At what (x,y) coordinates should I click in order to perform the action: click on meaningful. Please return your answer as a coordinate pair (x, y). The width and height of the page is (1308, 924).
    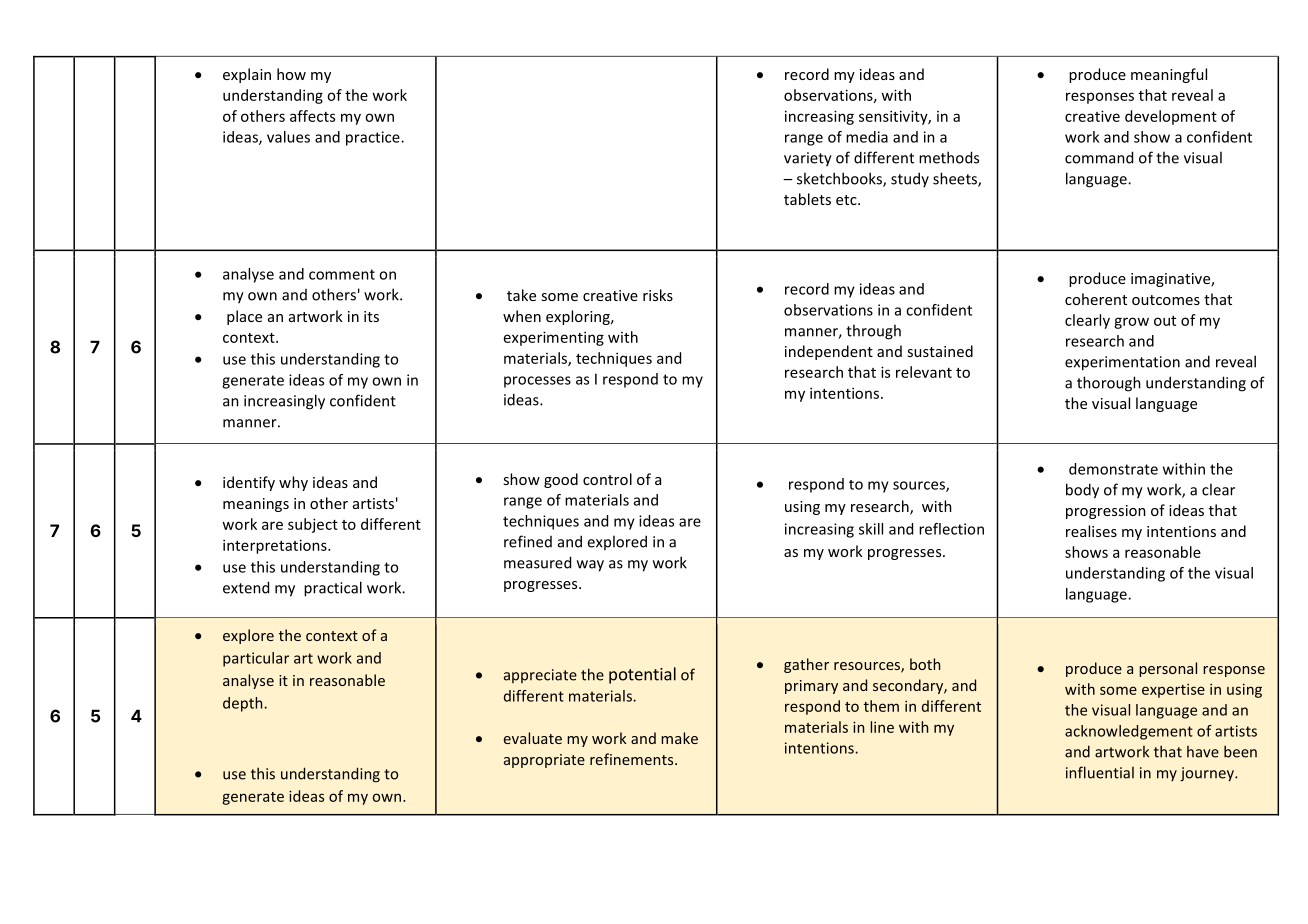
    Looking at the image, I should click on (1169, 75).
